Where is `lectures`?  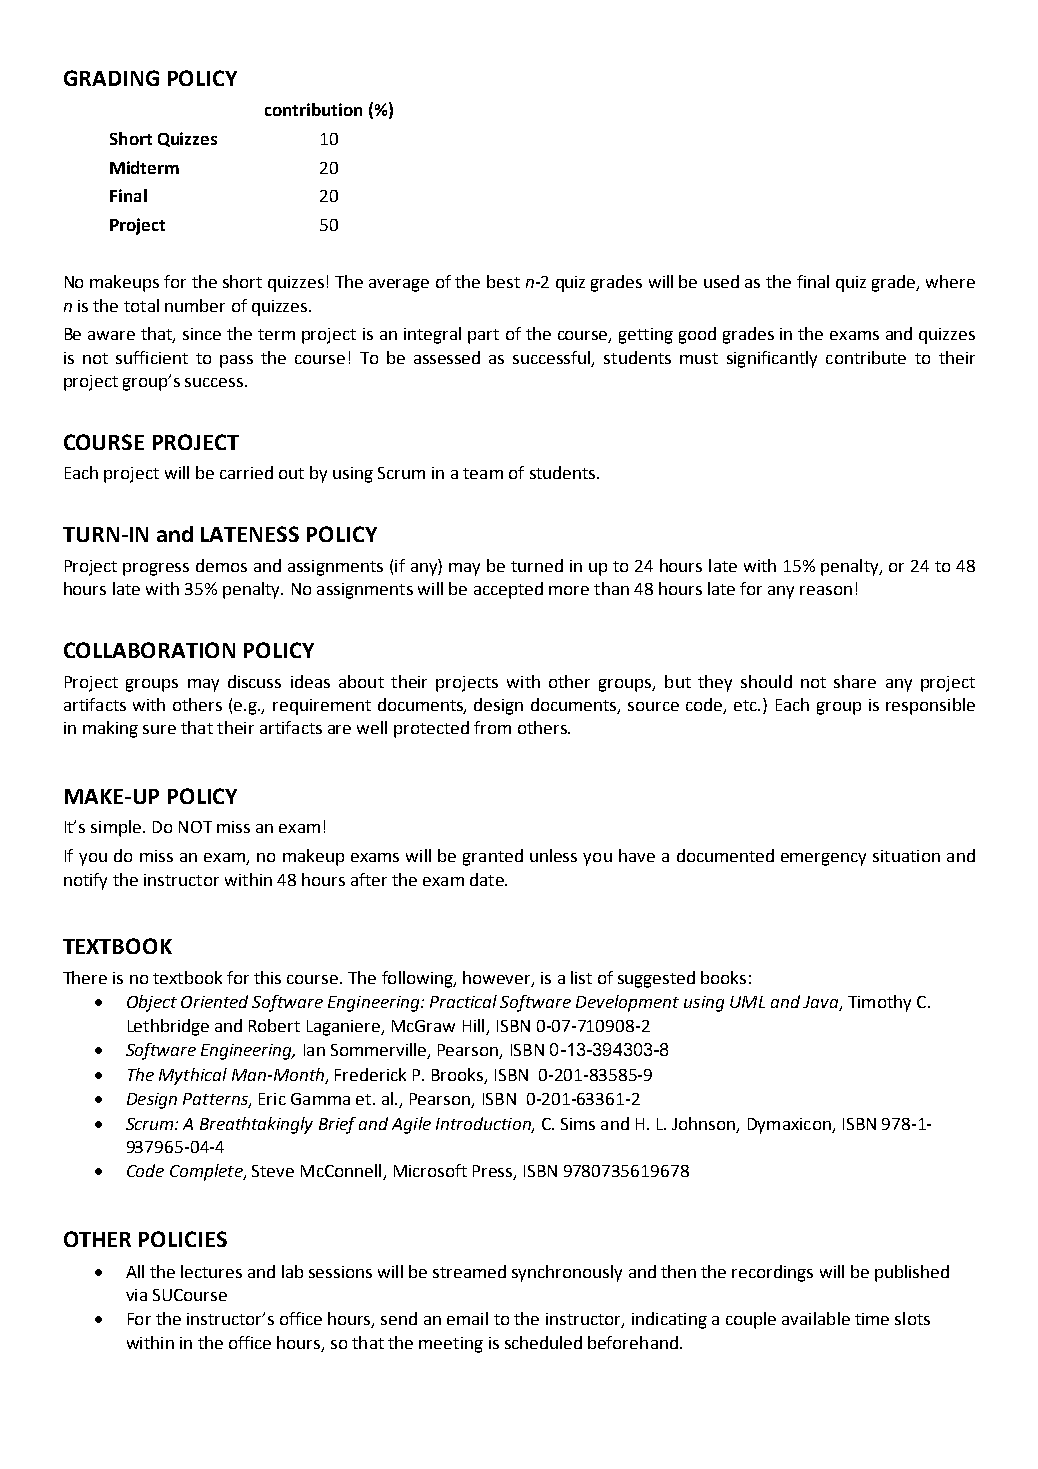
lectures is located at coordinates (211, 1271).
